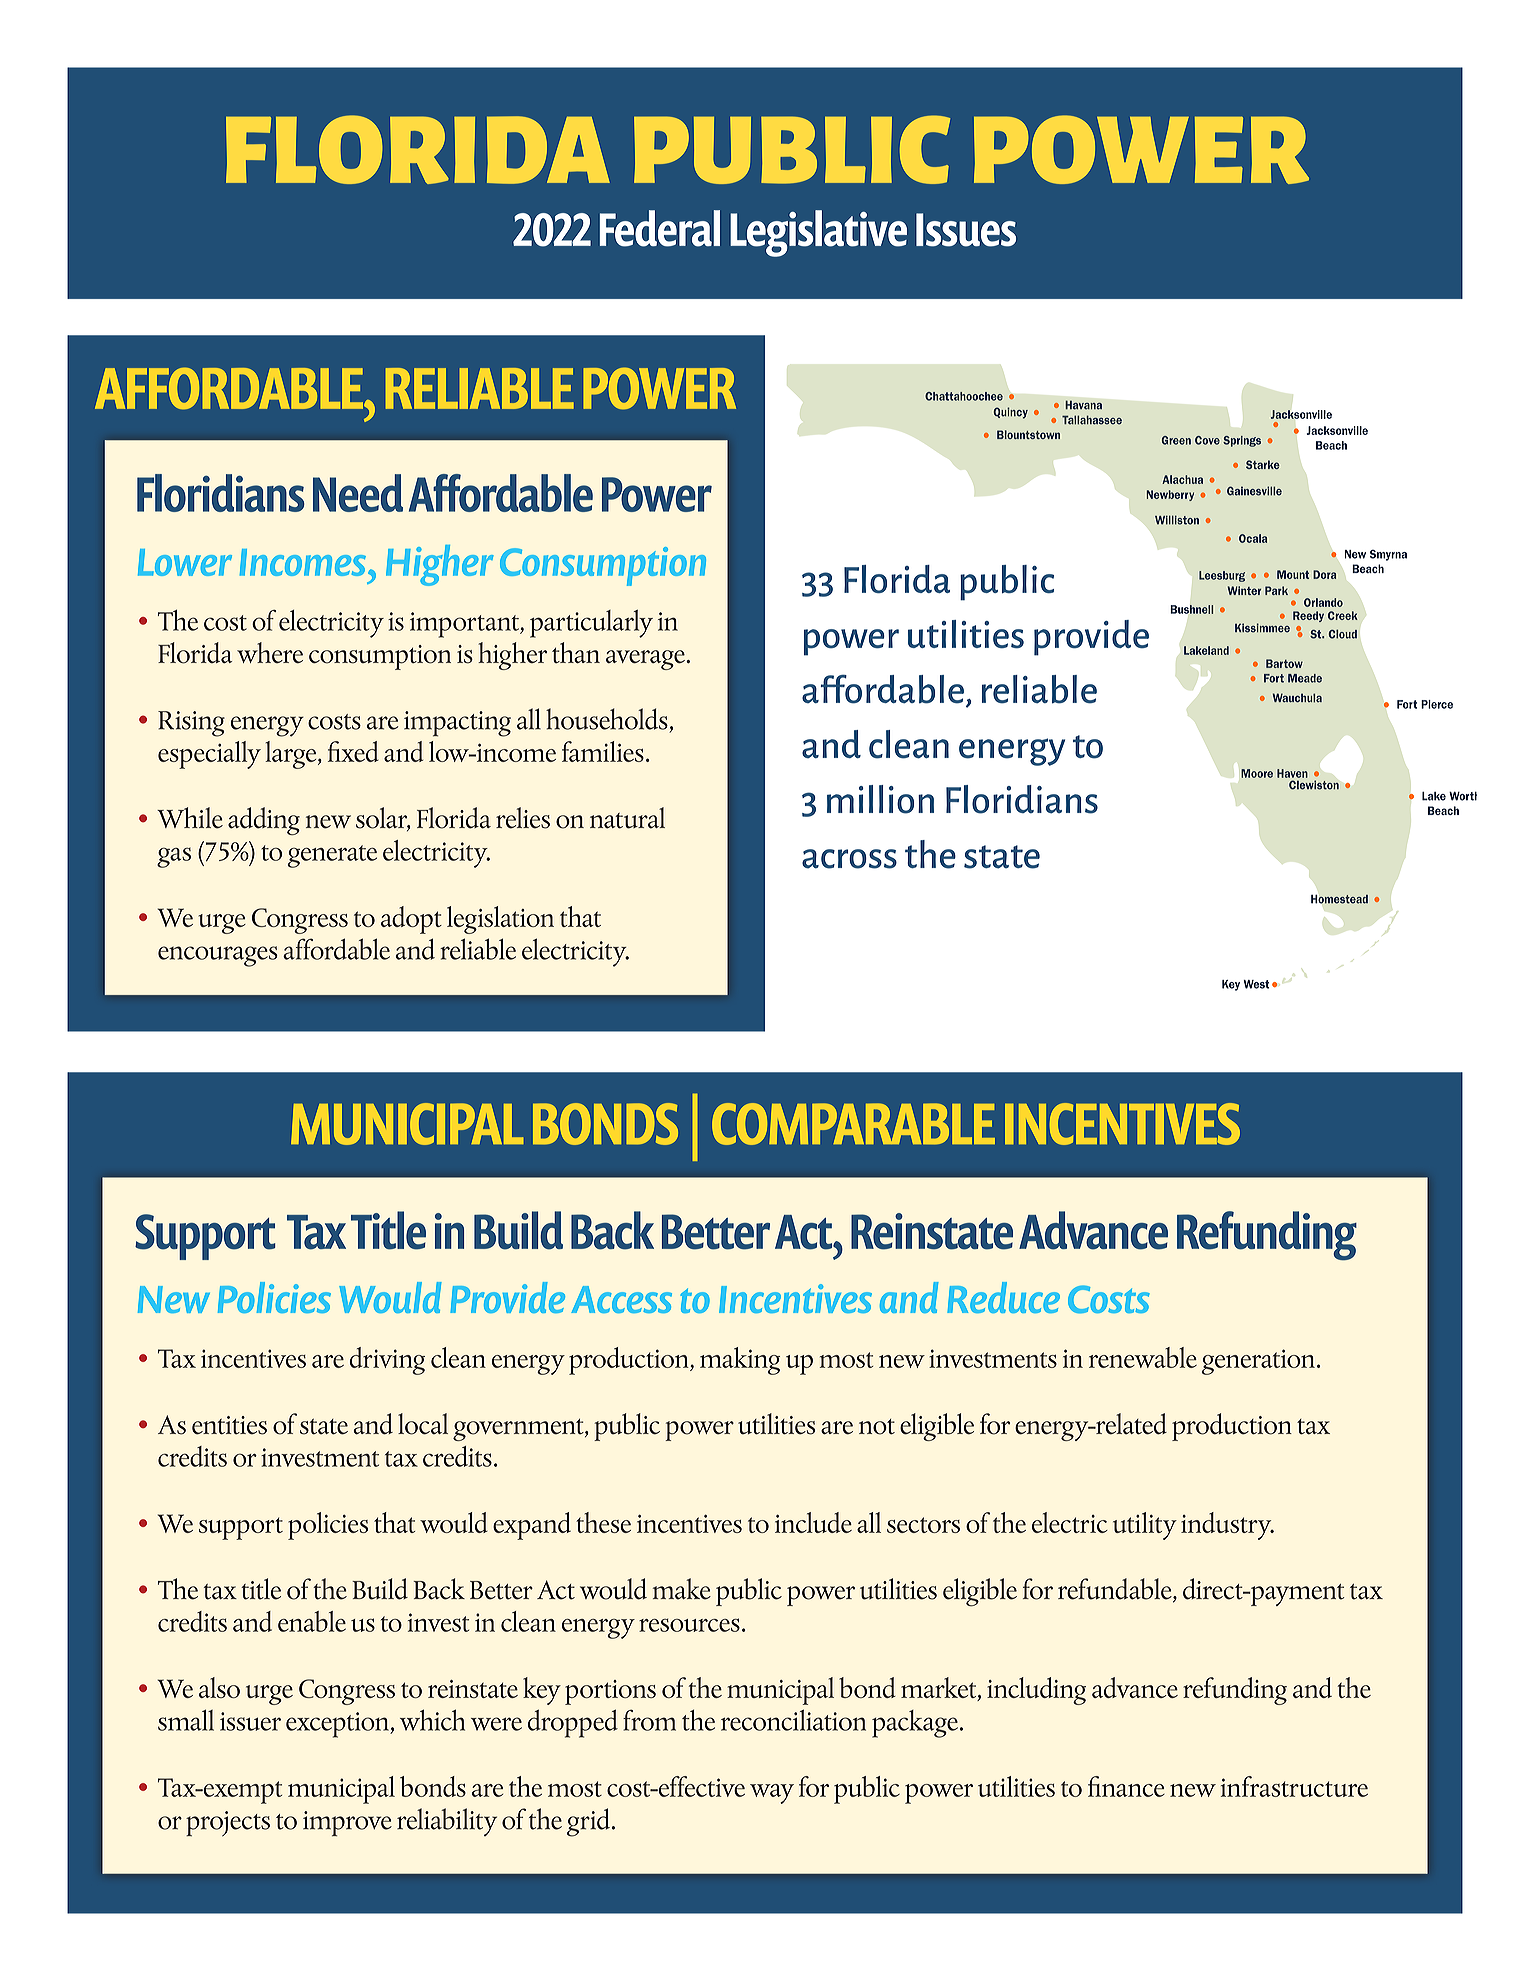  I want to click on COMPARABLE, so click(853, 1124).
